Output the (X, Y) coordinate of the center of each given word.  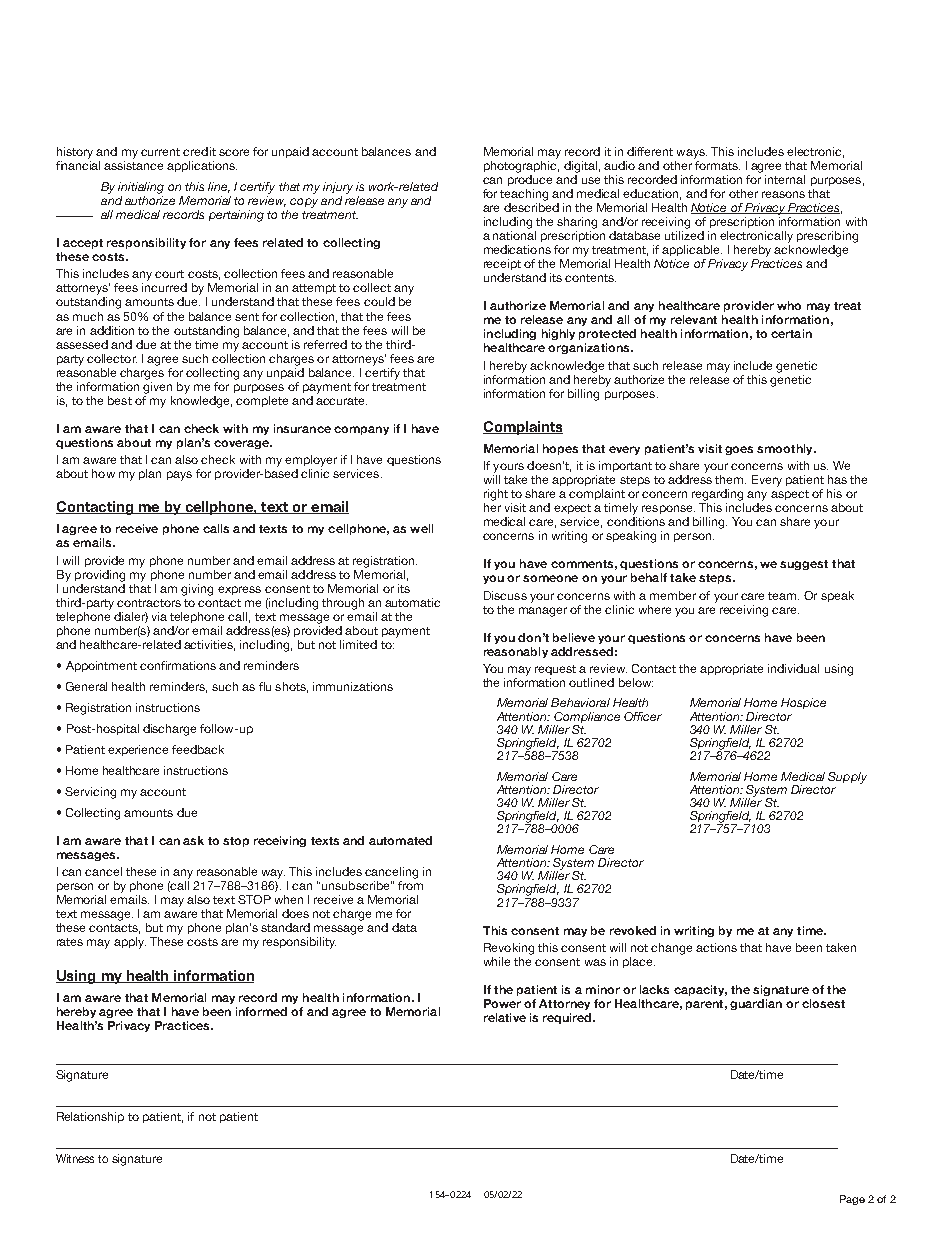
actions (716, 947)
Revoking (509, 949)
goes (739, 450)
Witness (75, 1158)
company (361, 430)
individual (793, 668)
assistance (133, 165)
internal (785, 179)
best (120, 400)
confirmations (178, 665)
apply (130, 943)
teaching (524, 195)
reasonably (516, 652)
